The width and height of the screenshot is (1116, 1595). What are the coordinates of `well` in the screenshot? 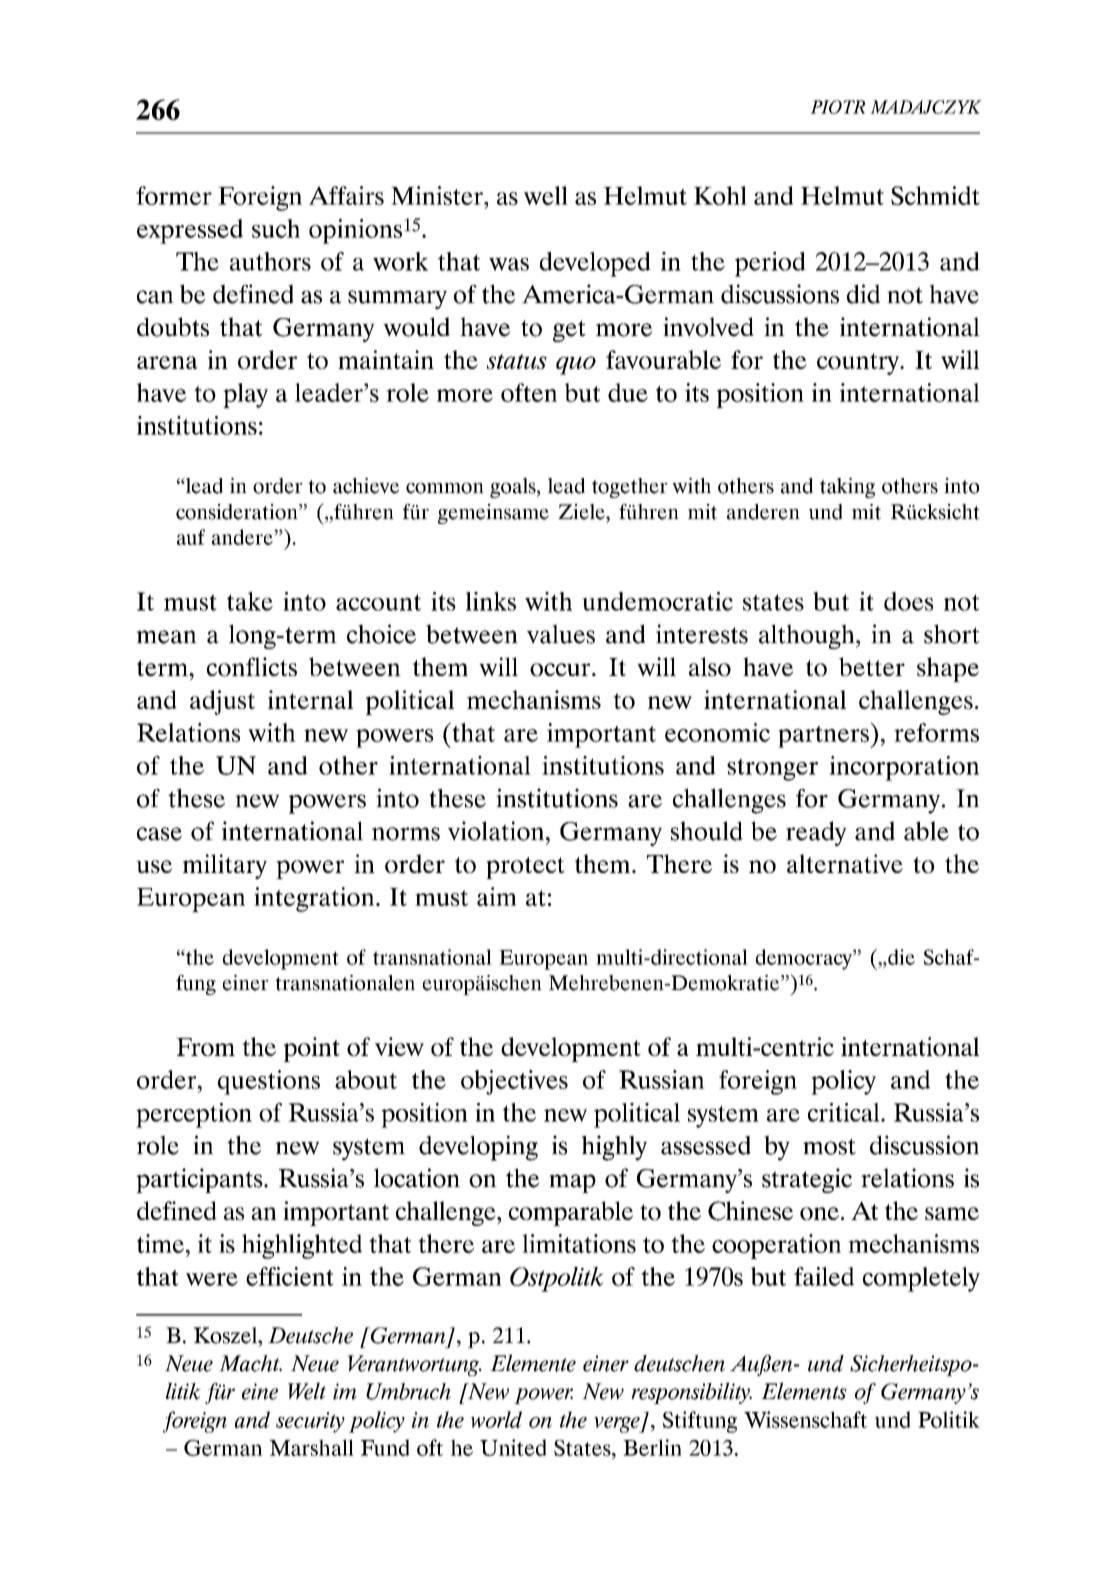 It's located at (546, 195).
